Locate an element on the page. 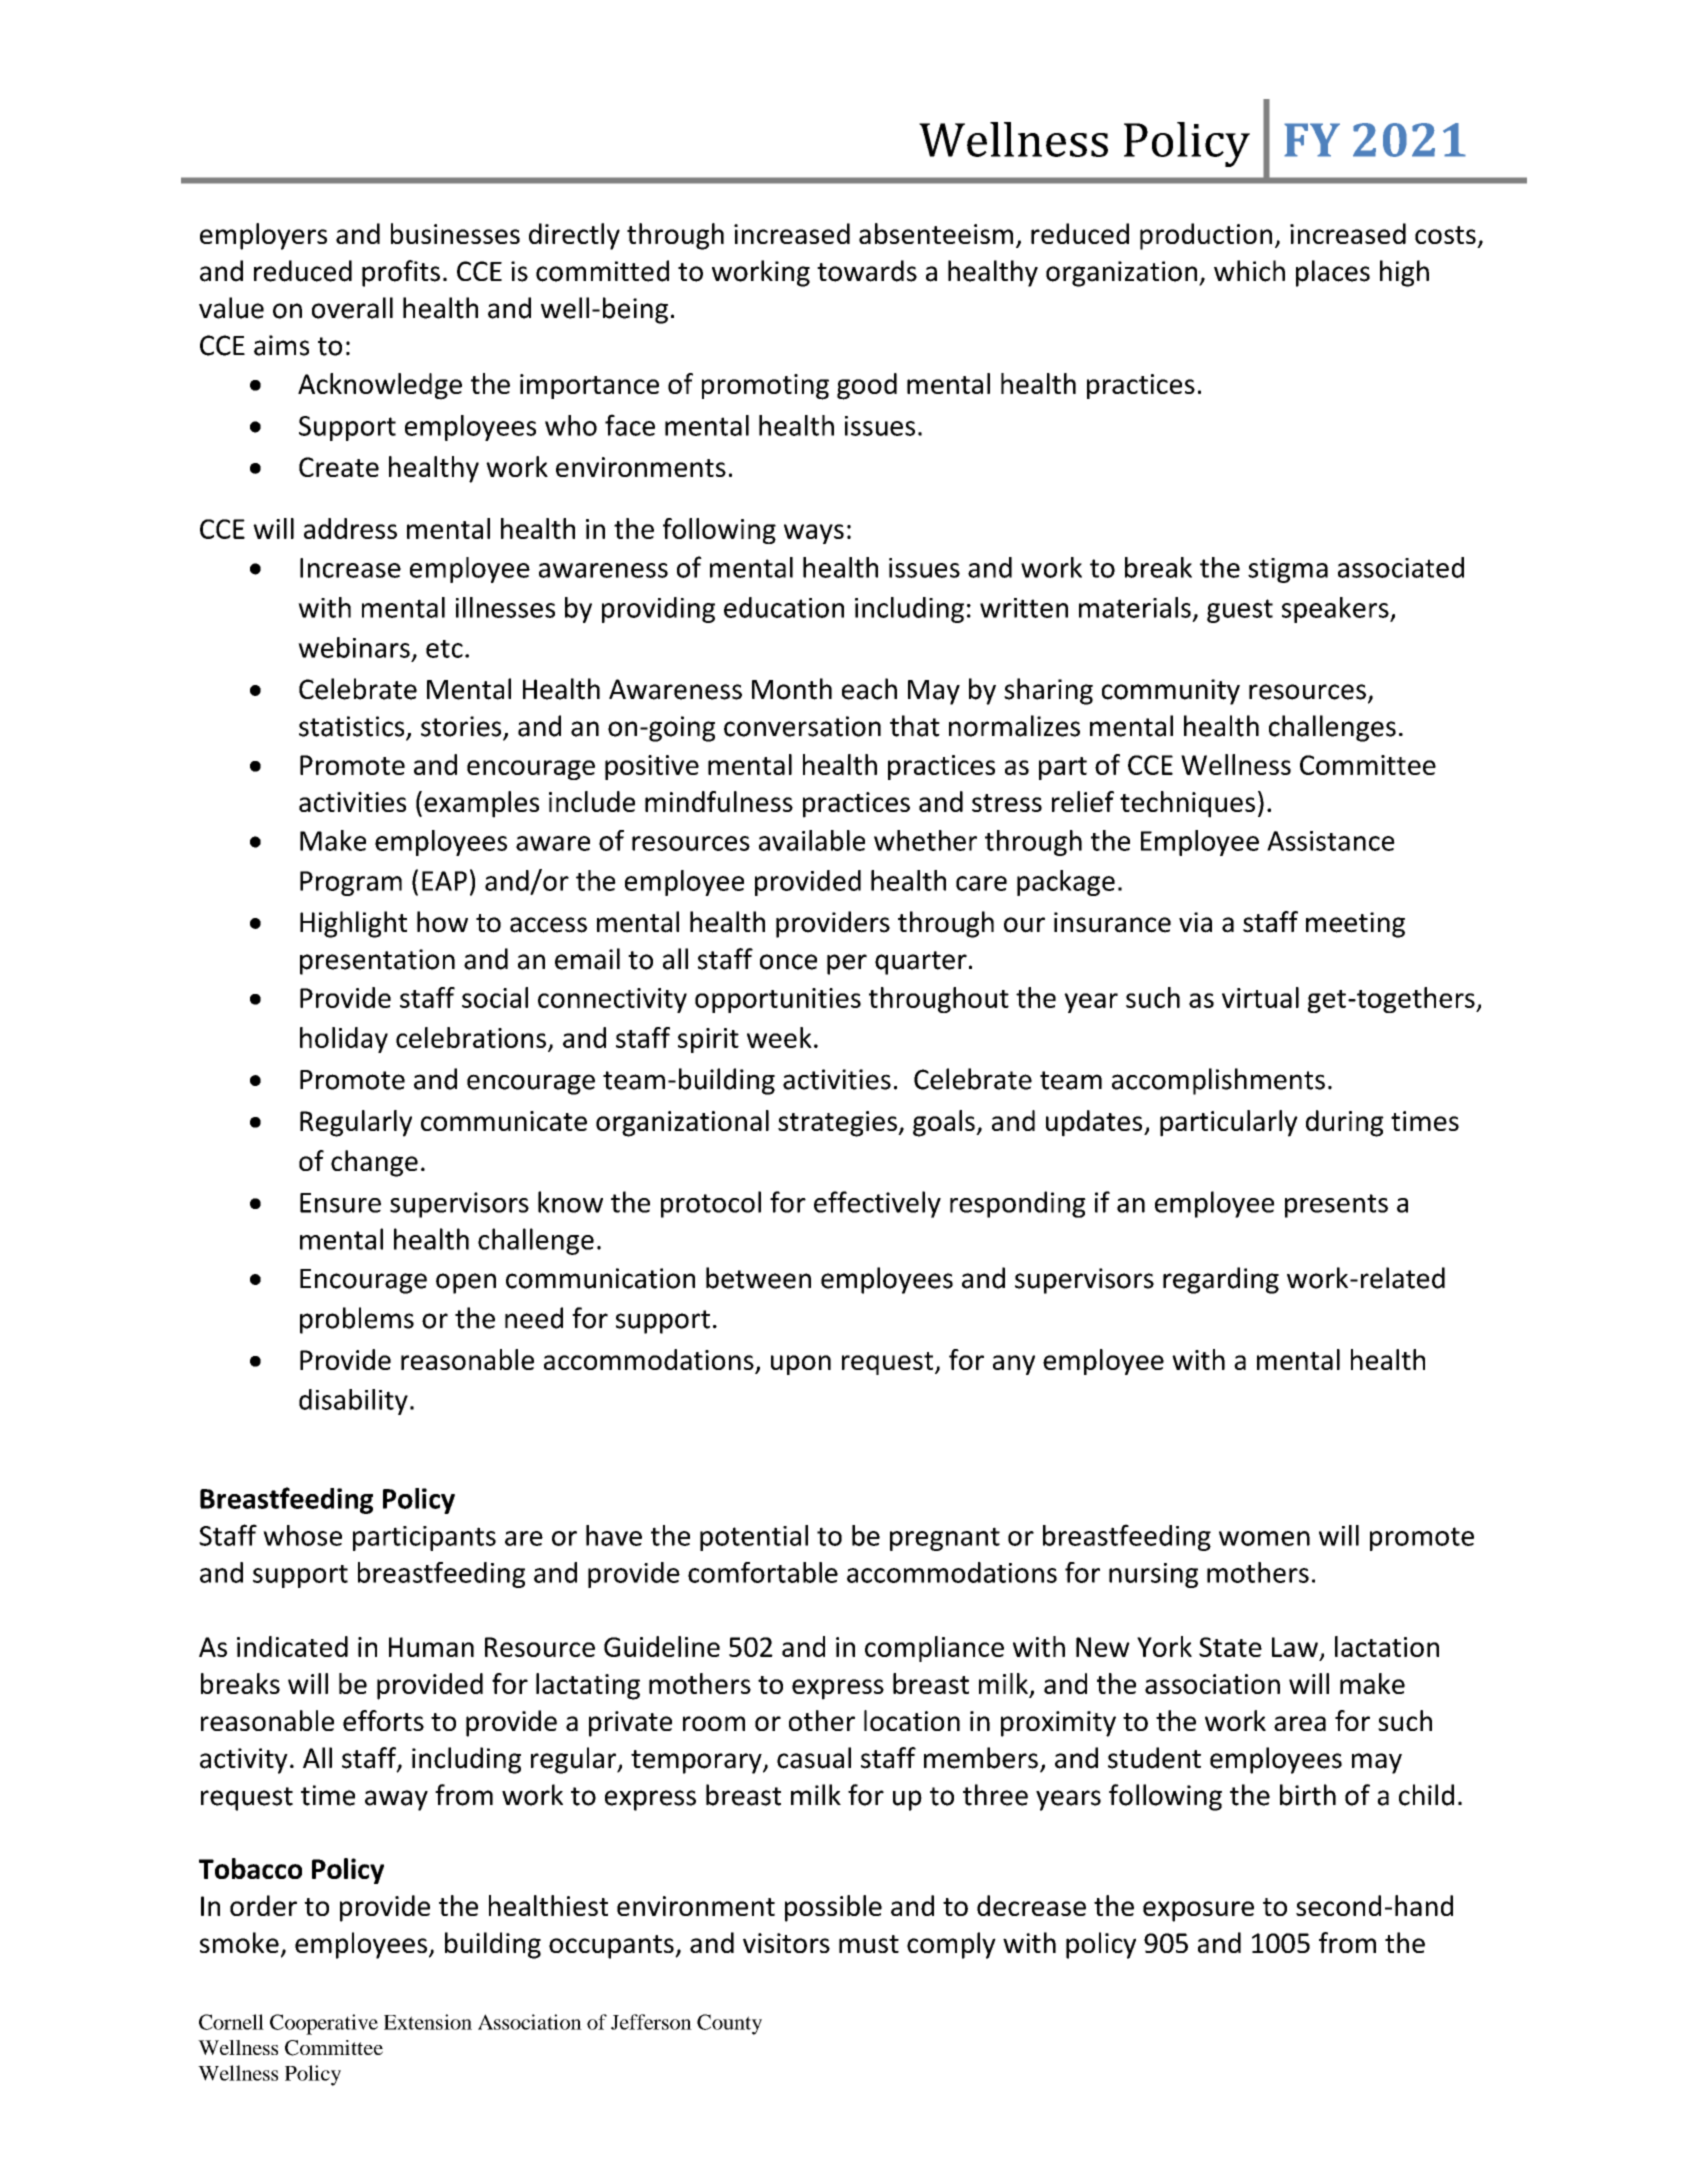 This document has height=2184, width=1688. profits is located at coordinates (401, 273).
